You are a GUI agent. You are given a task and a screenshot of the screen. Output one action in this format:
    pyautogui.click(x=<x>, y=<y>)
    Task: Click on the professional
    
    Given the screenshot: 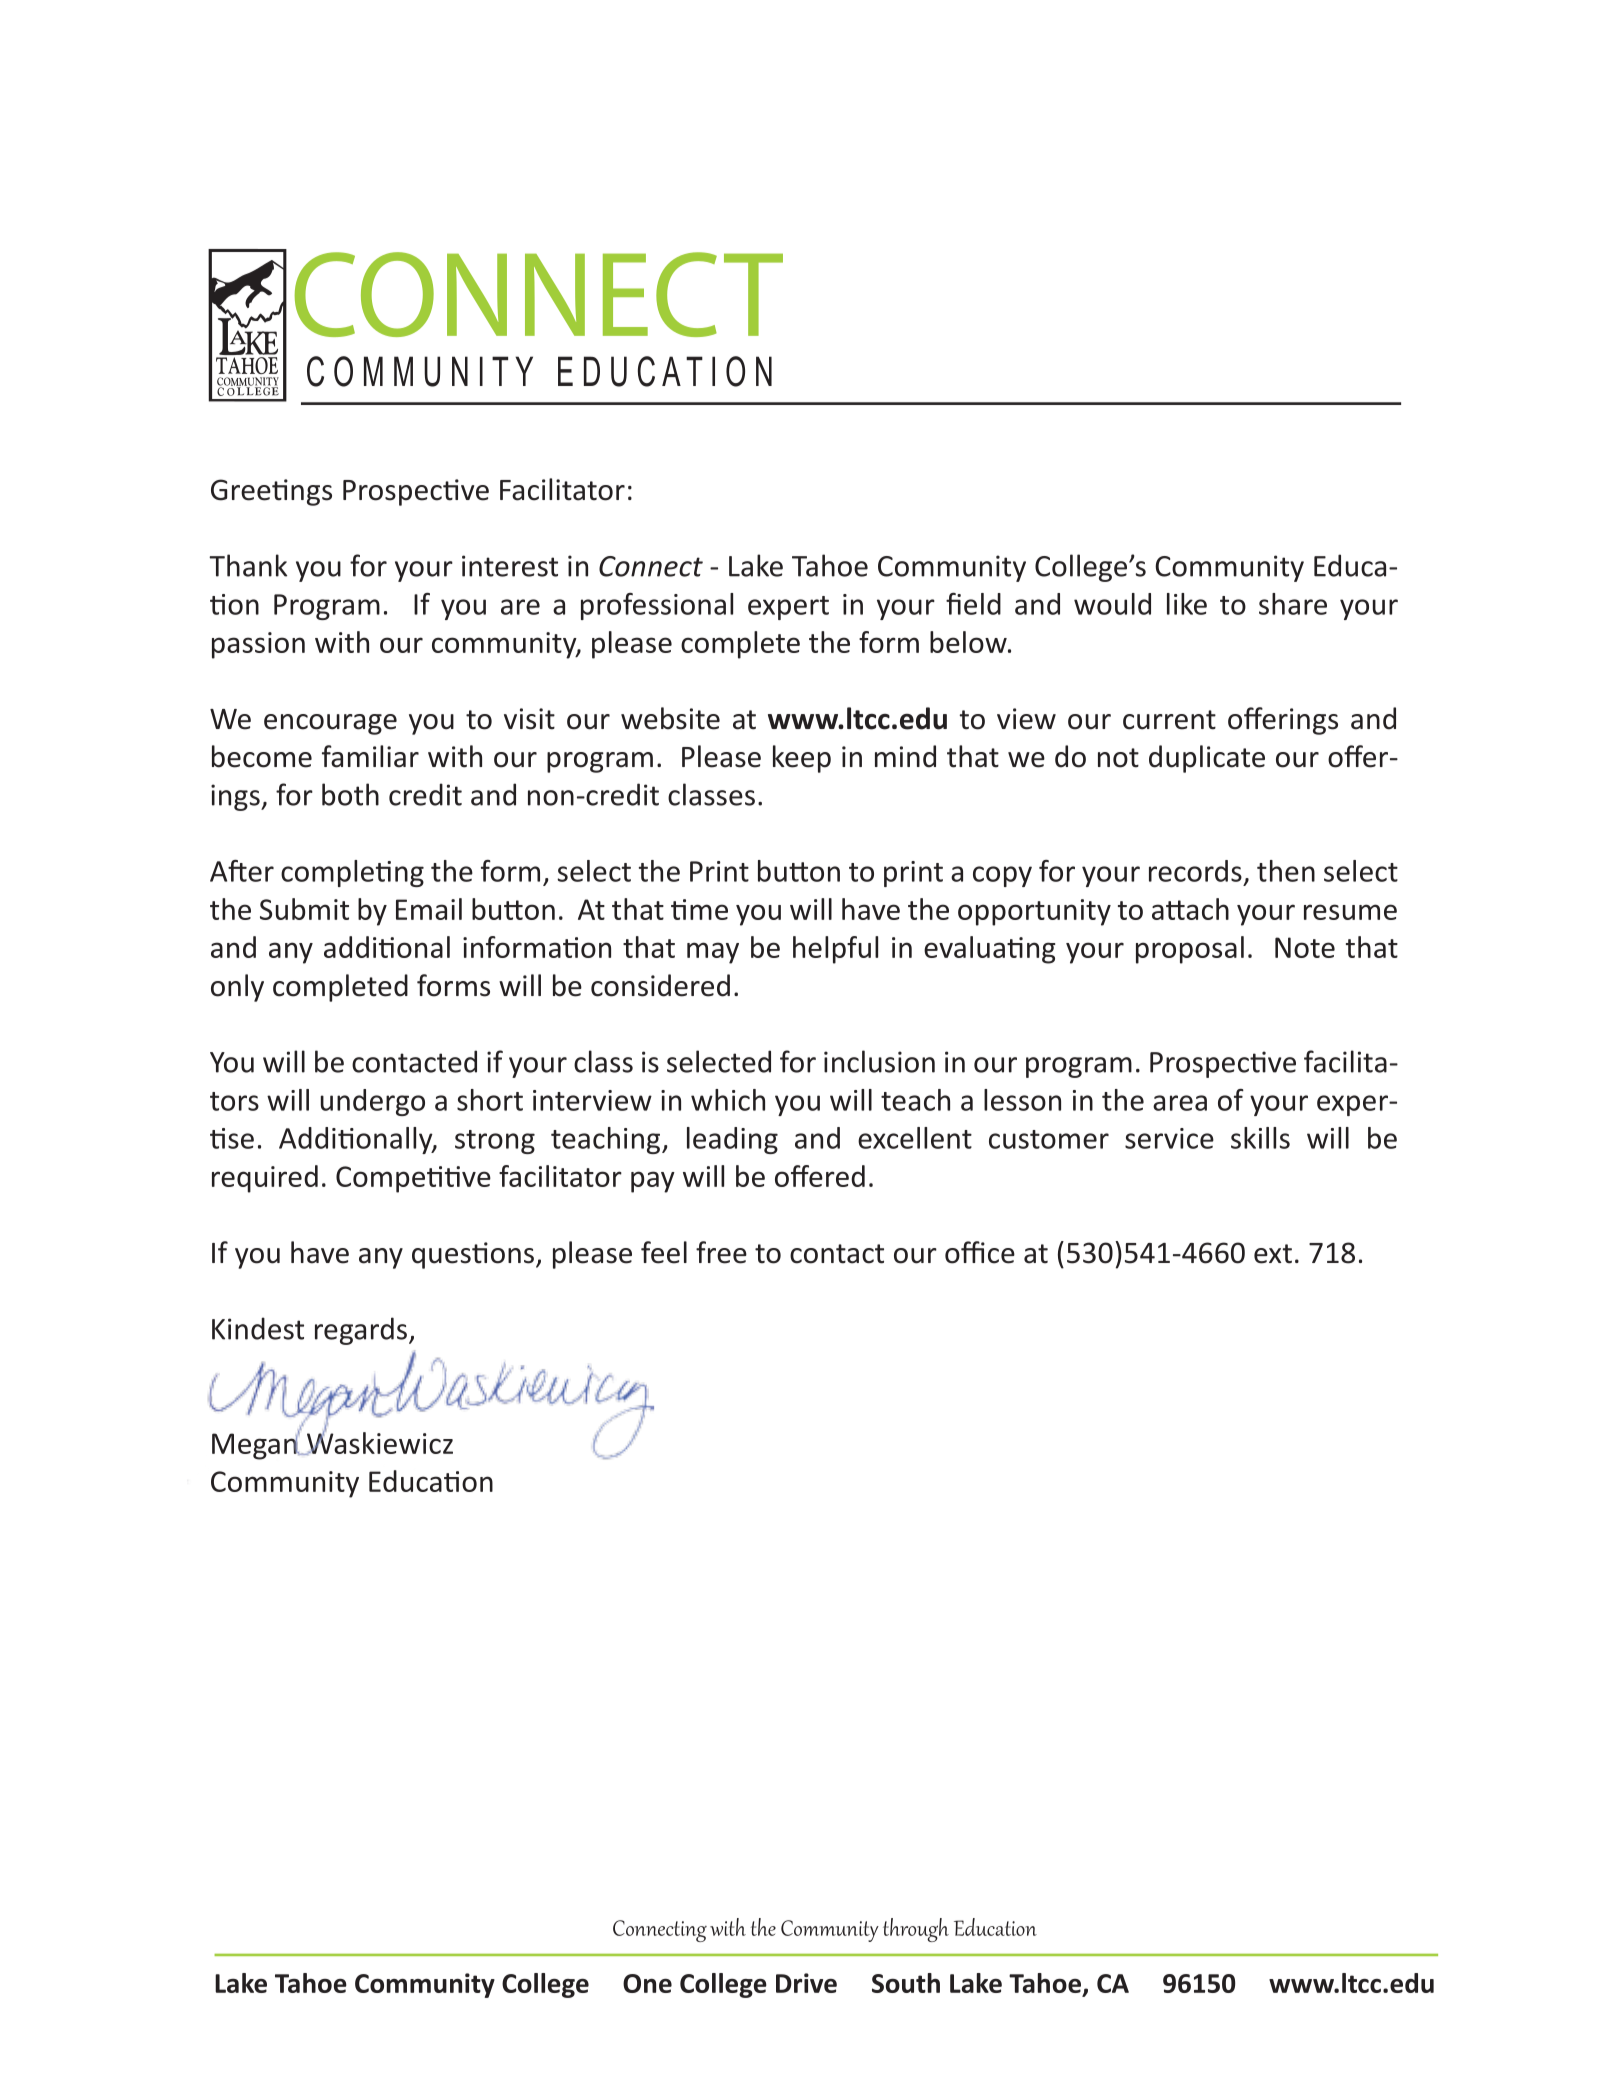 What is the action you would take?
    pyautogui.click(x=657, y=606)
